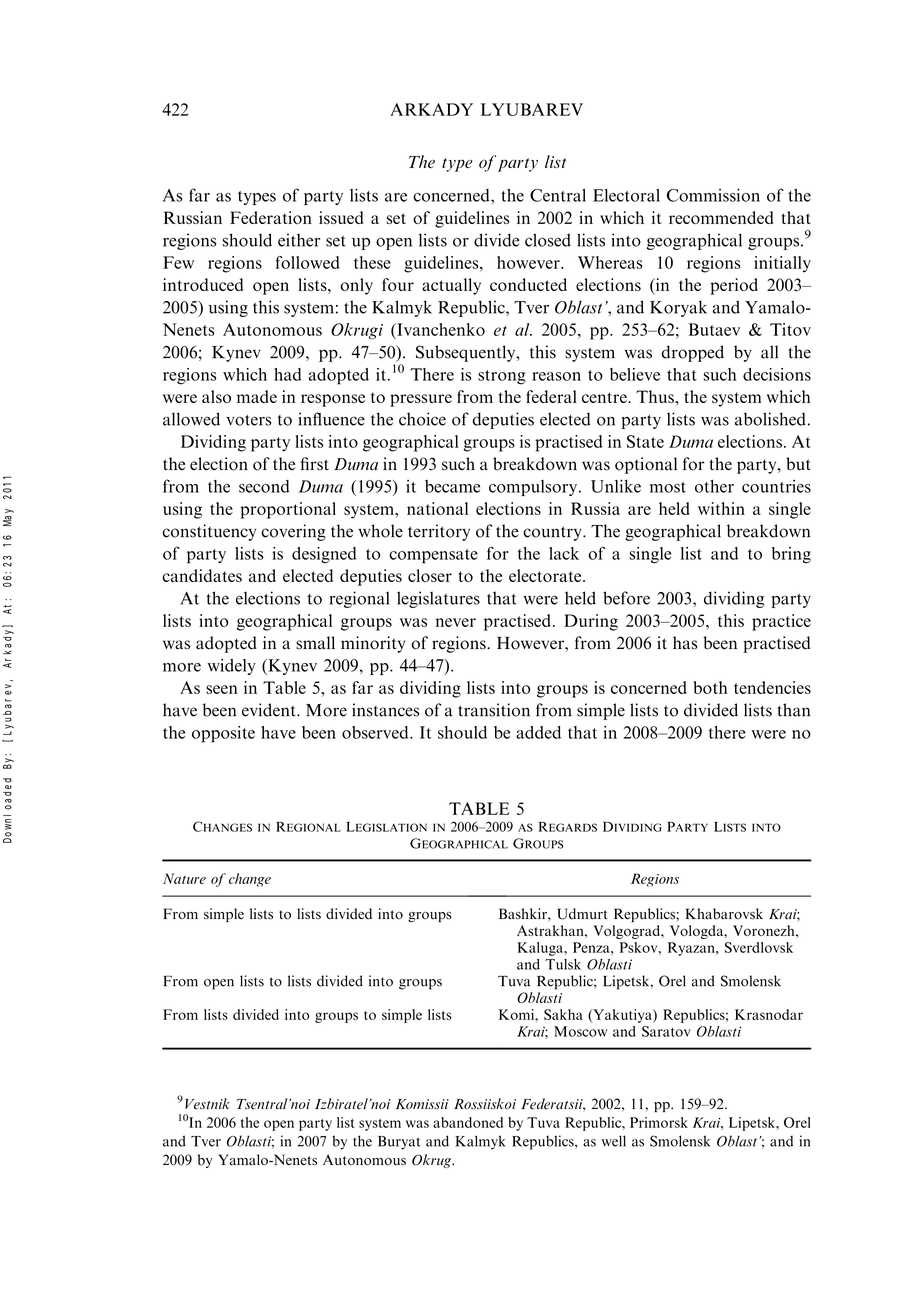 This page has height=1316, width=923. What do you see at coordinates (271, 217) in the page?
I see `Federation` at bounding box center [271, 217].
